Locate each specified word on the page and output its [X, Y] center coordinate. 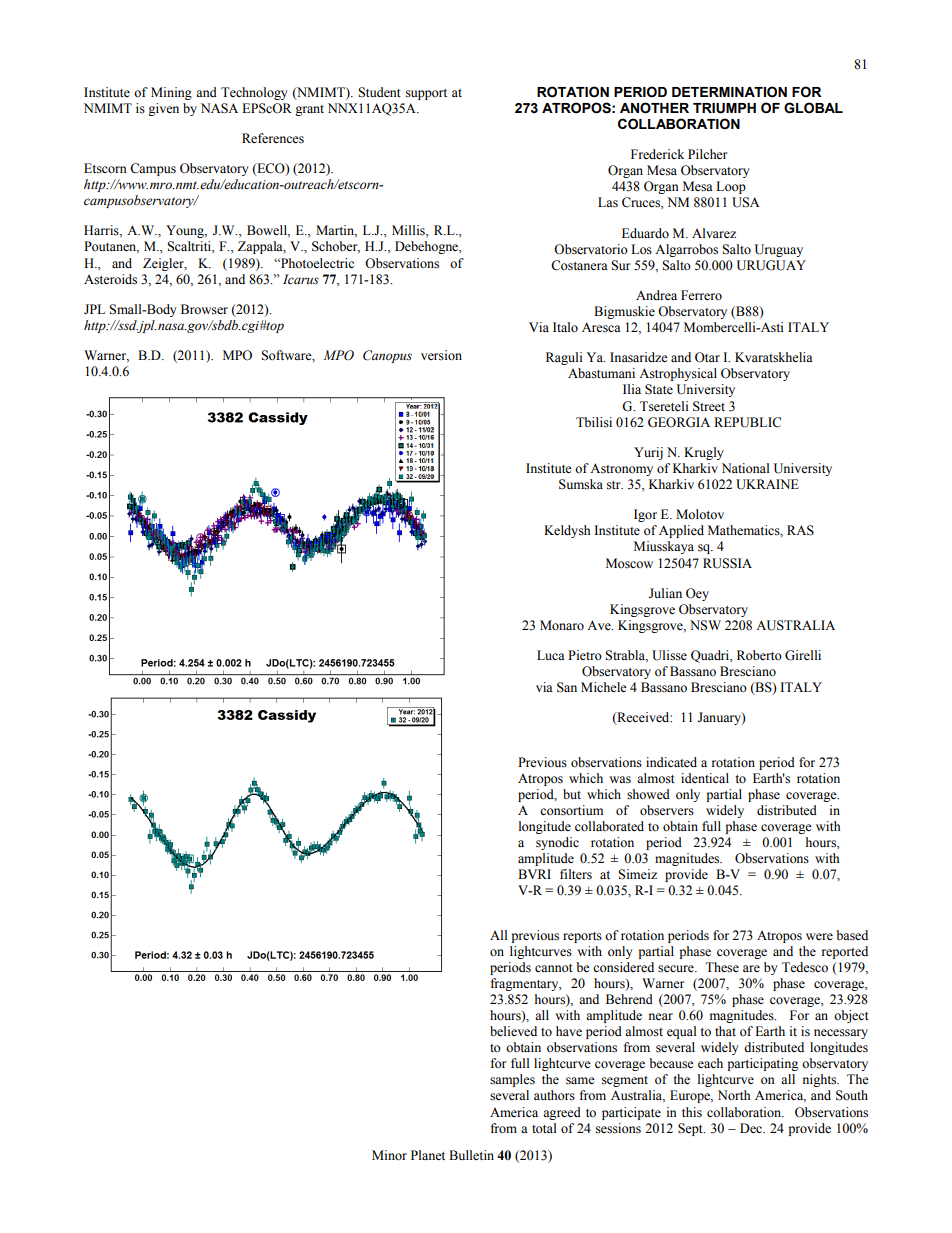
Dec [752, 1128]
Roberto [759, 655]
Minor [389, 1155]
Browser [204, 309]
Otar [707, 357]
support [426, 94]
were [819, 936]
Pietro [585, 655]
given [163, 109]
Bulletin [471, 1155]
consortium [571, 810]
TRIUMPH [724, 108]
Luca [551, 655]
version [441, 355]
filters [576, 874]
